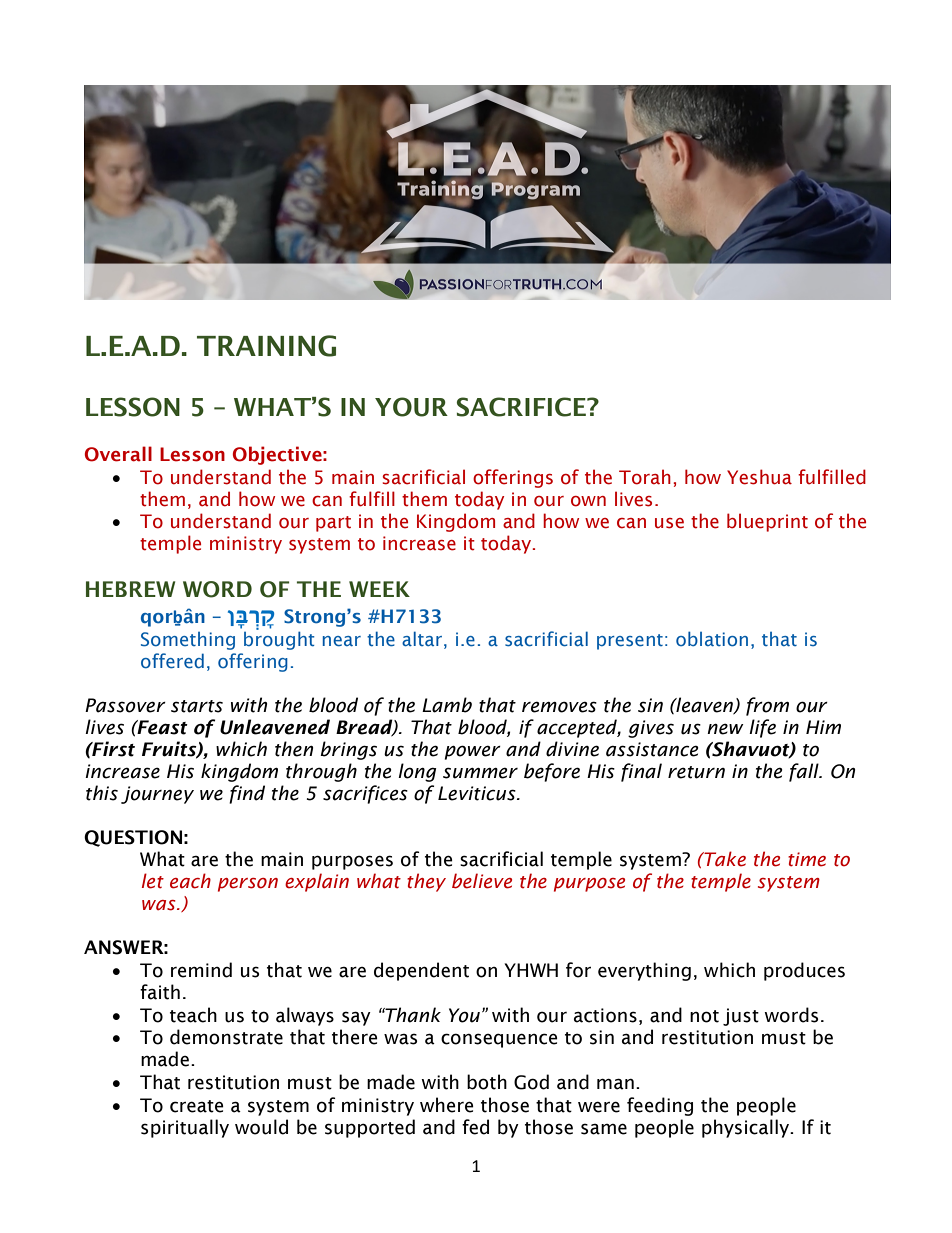 This image has height=1233, width=952. I want to click on where, so click(447, 1105).
